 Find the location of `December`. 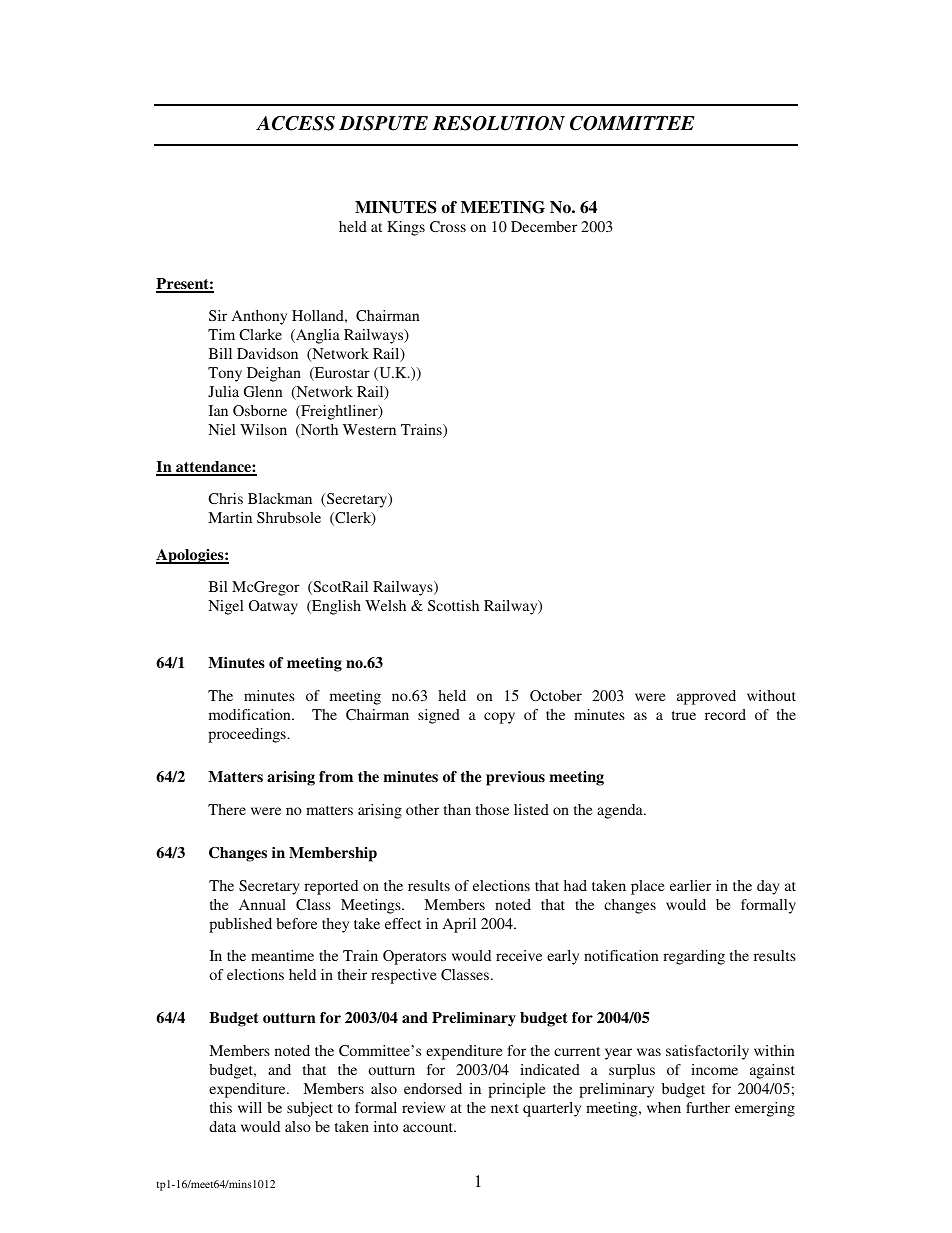

December is located at coordinates (544, 226).
